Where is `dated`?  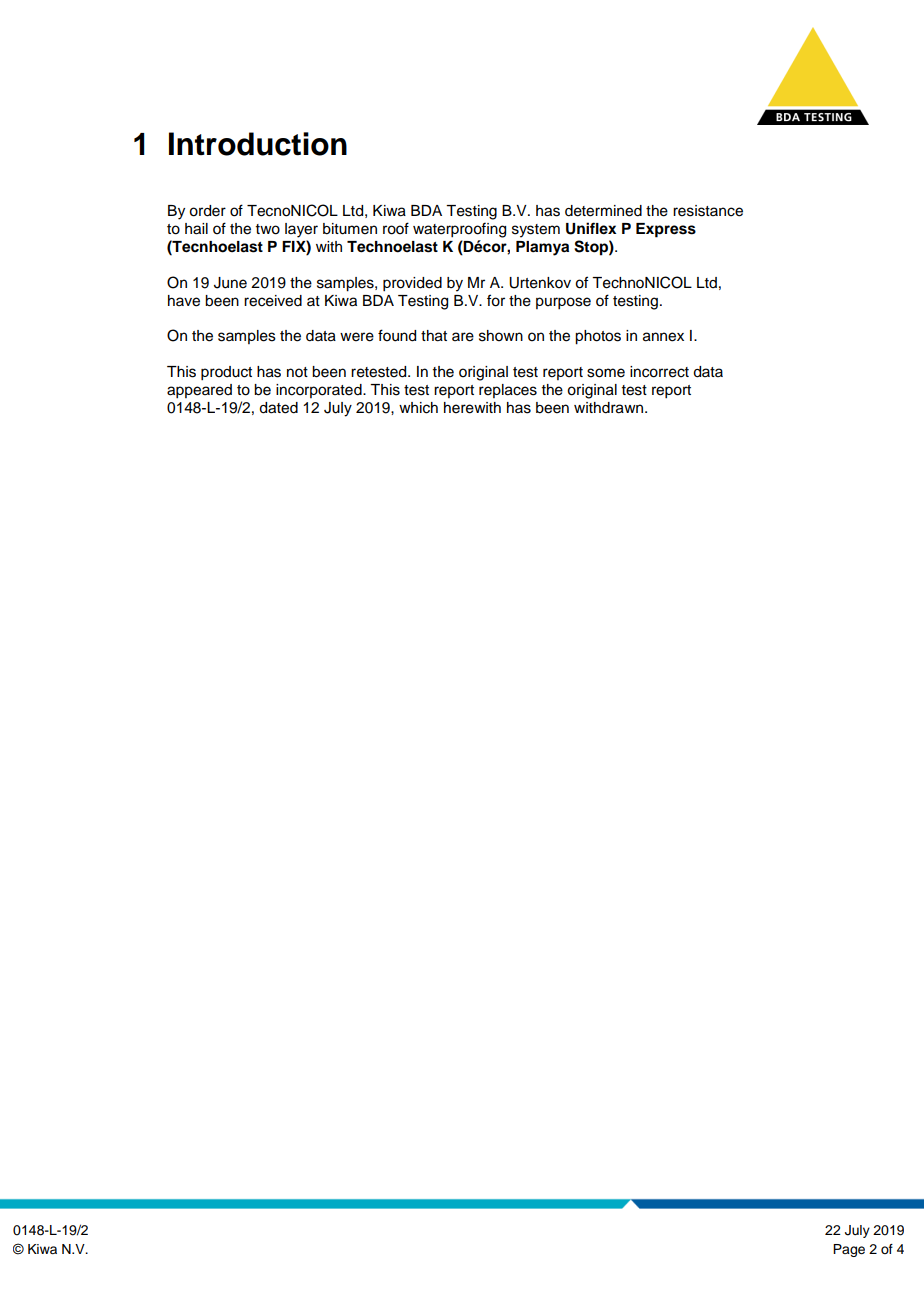
dated is located at coordinates (278, 408).
